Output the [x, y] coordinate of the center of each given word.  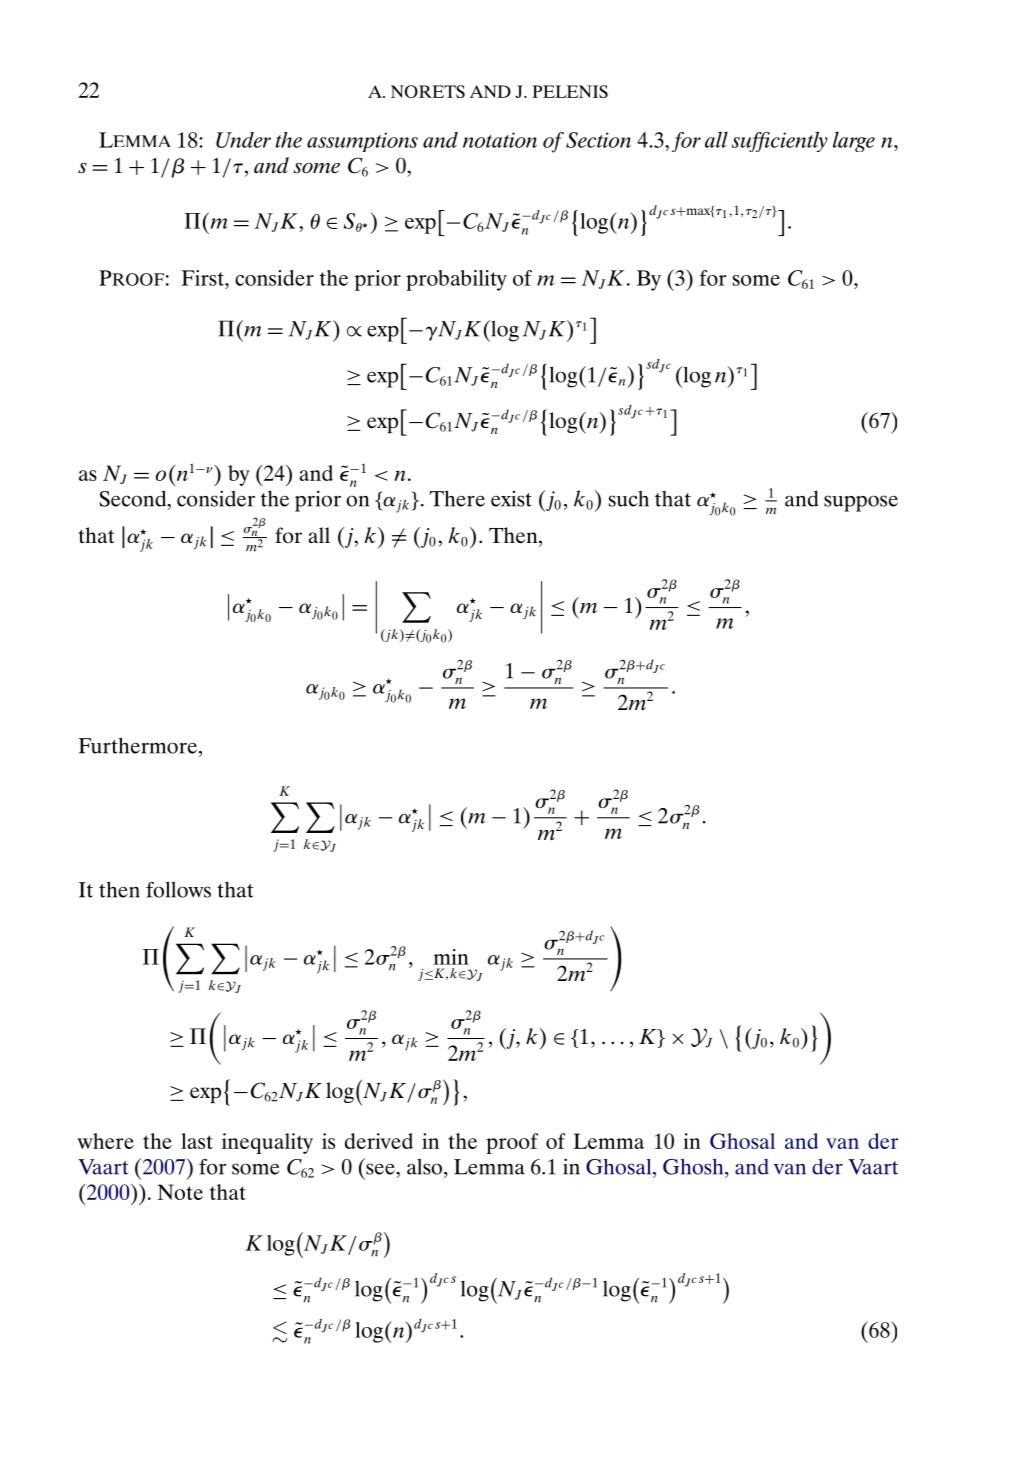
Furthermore [139, 745]
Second [134, 499]
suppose [861, 503]
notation [500, 140]
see [381, 1169]
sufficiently [780, 141]
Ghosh [694, 1166]
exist [511, 499]
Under [243, 140]
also [426, 1166]
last [197, 1141]
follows [178, 889]
